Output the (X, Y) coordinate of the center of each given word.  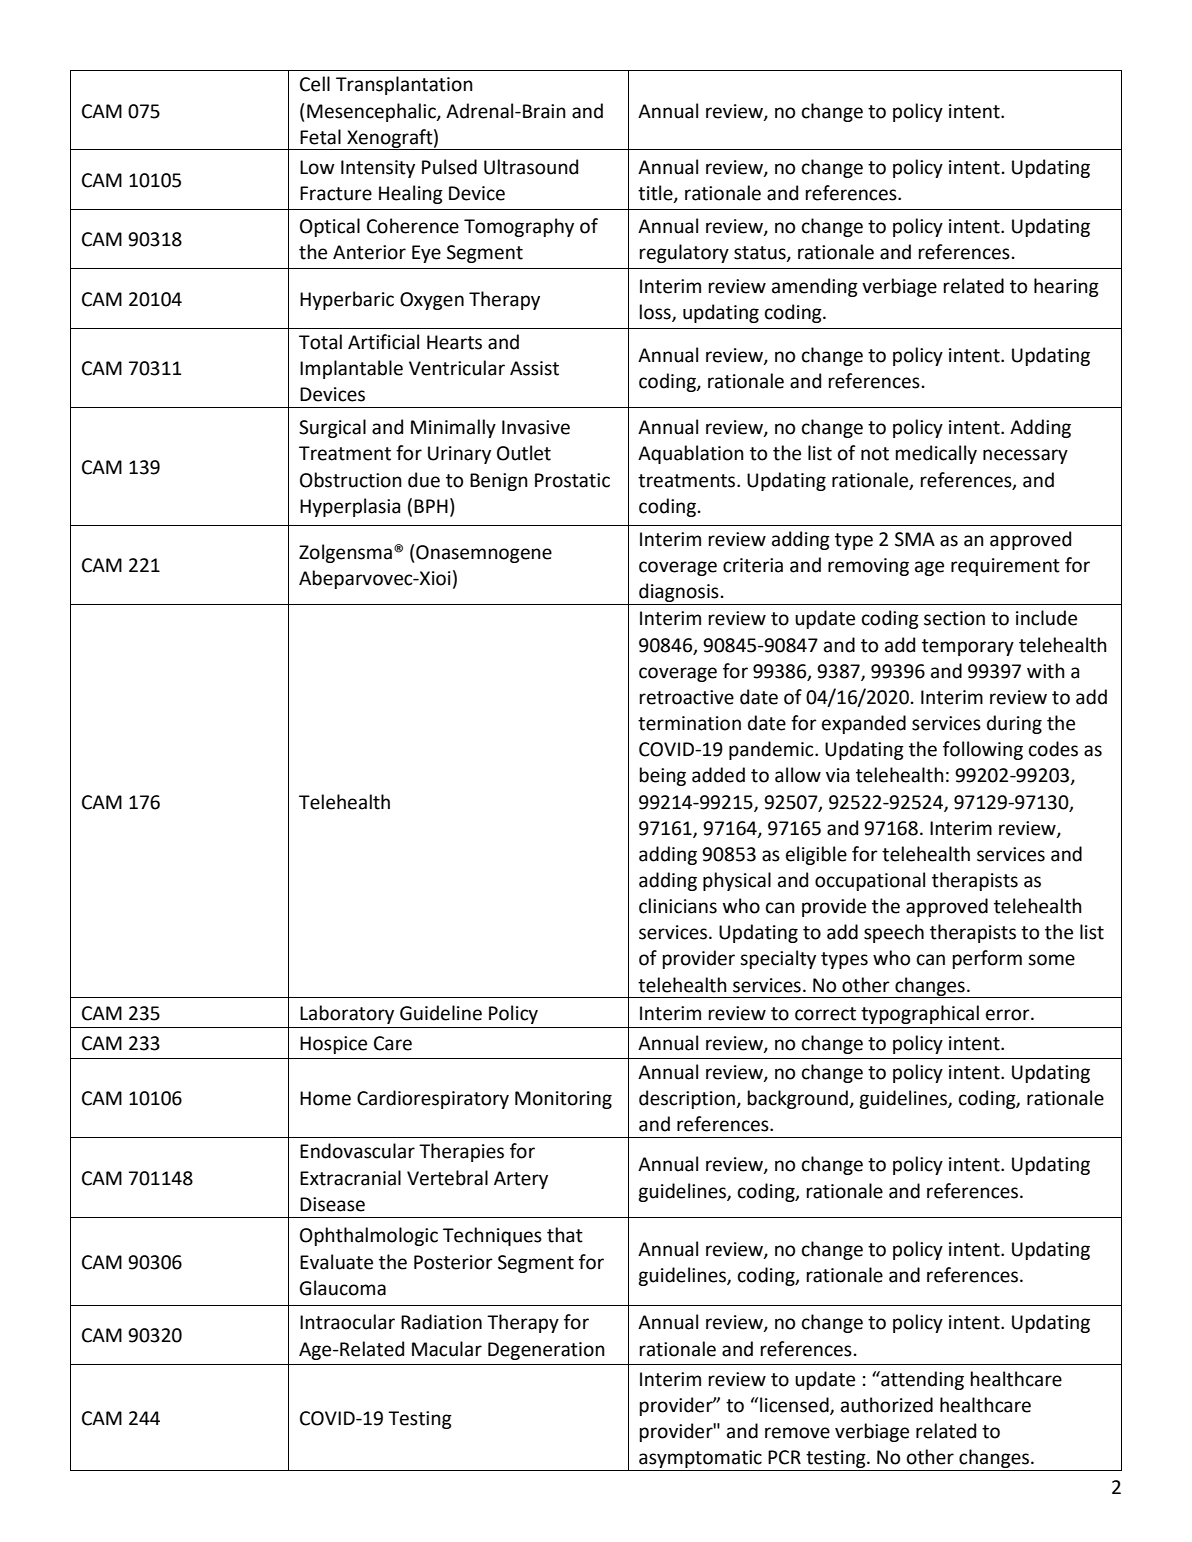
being (663, 776)
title (656, 194)
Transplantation (404, 85)
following (983, 750)
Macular (447, 1349)
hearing (1066, 287)
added (718, 775)
